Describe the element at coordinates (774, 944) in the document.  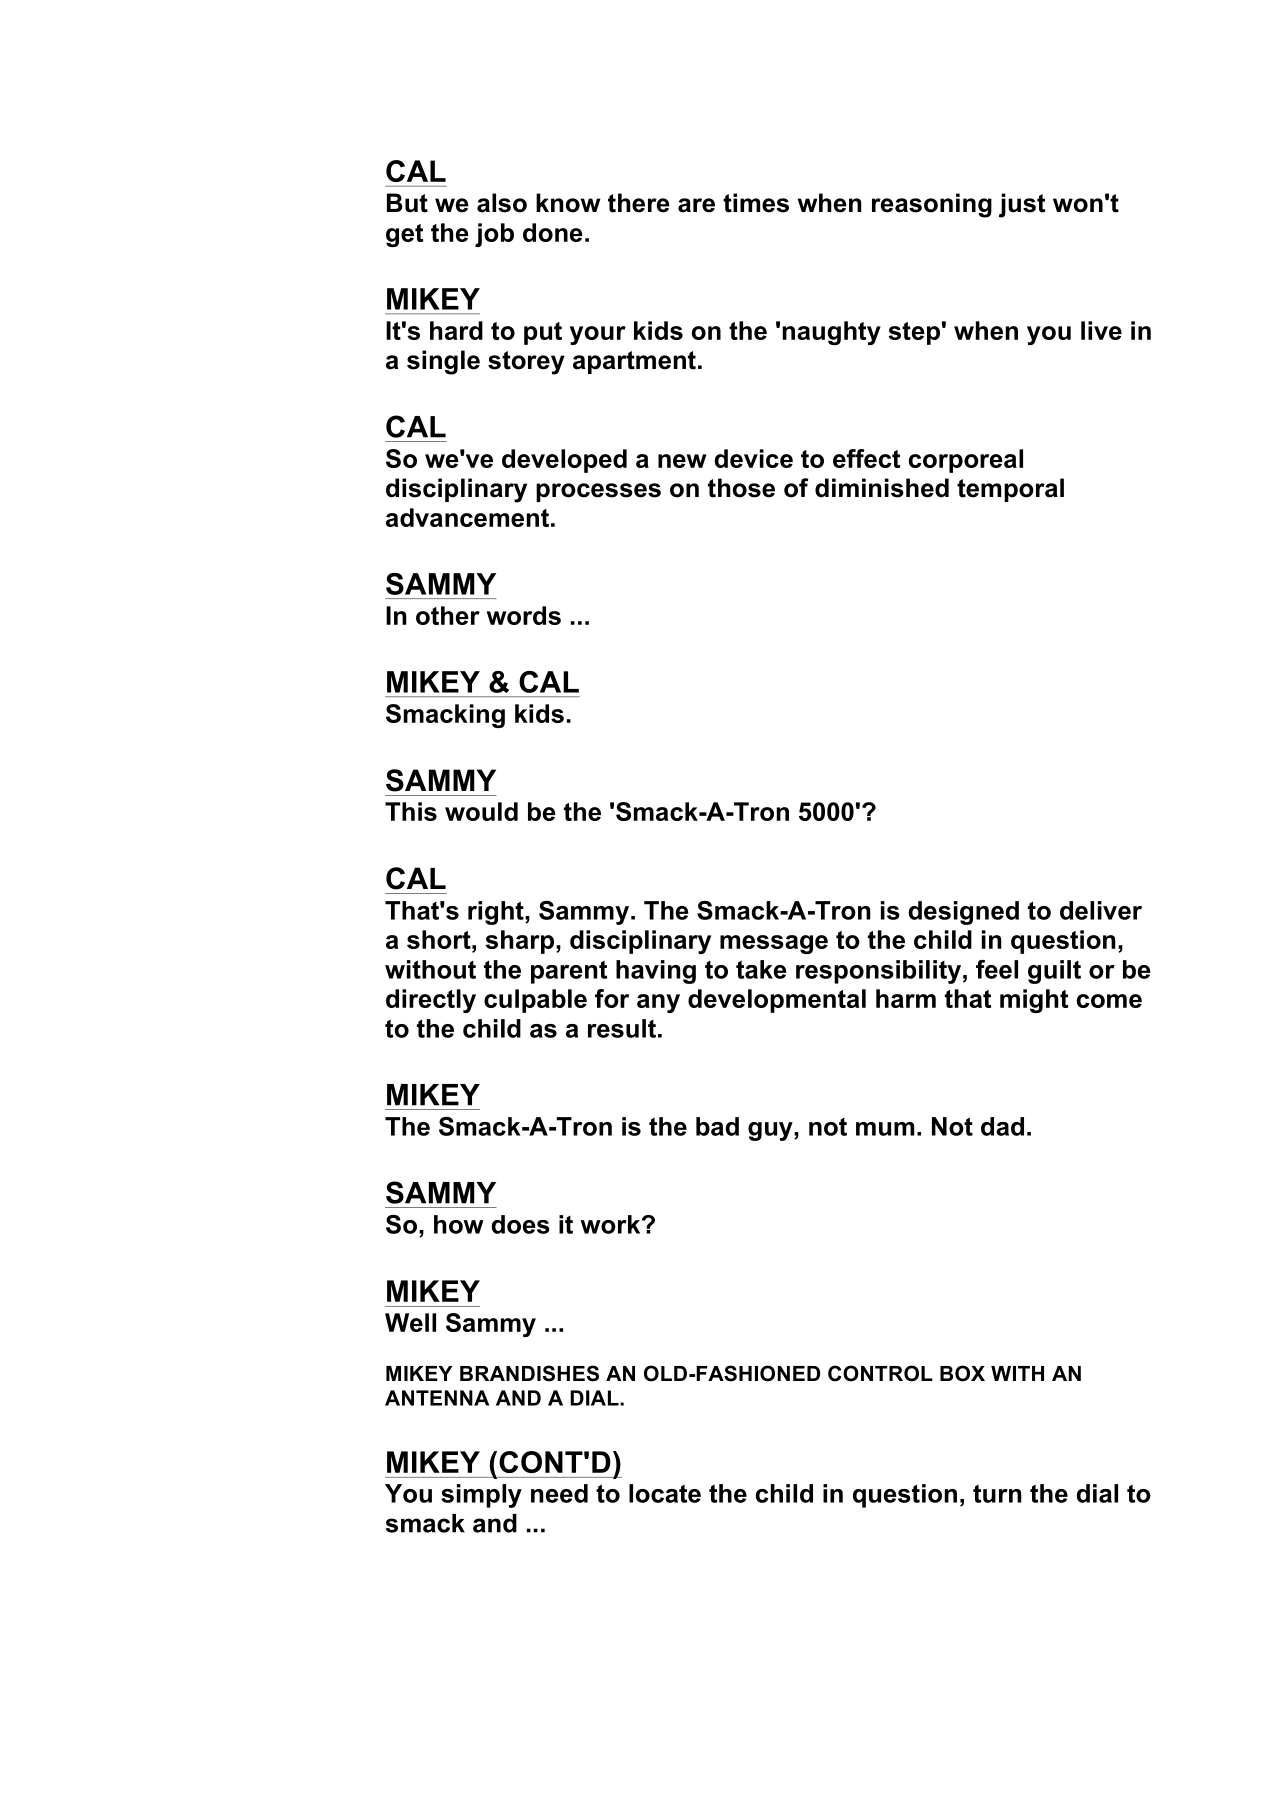
I see `message` at that location.
